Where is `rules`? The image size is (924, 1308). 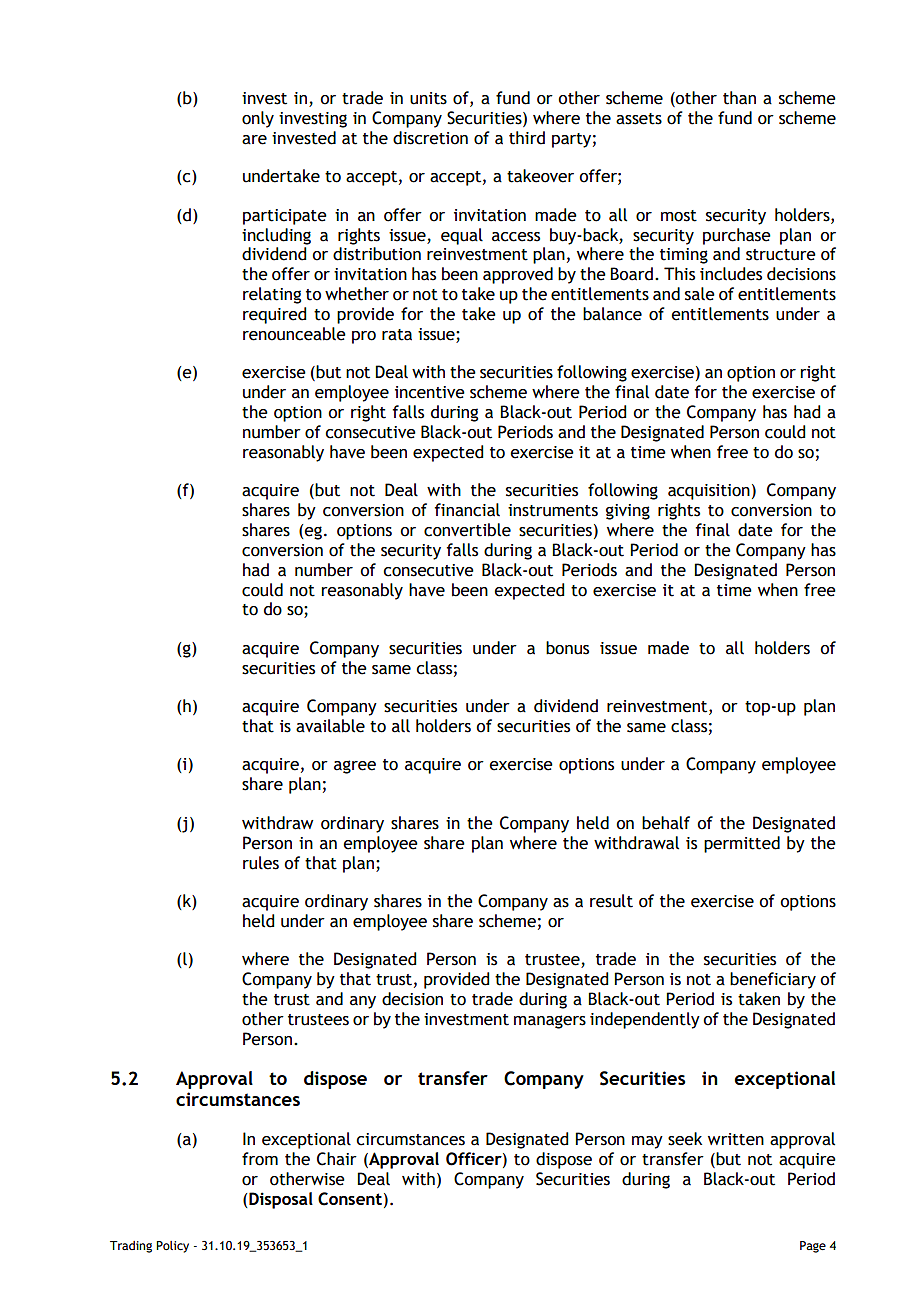 rules is located at coordinates (261, 863).
